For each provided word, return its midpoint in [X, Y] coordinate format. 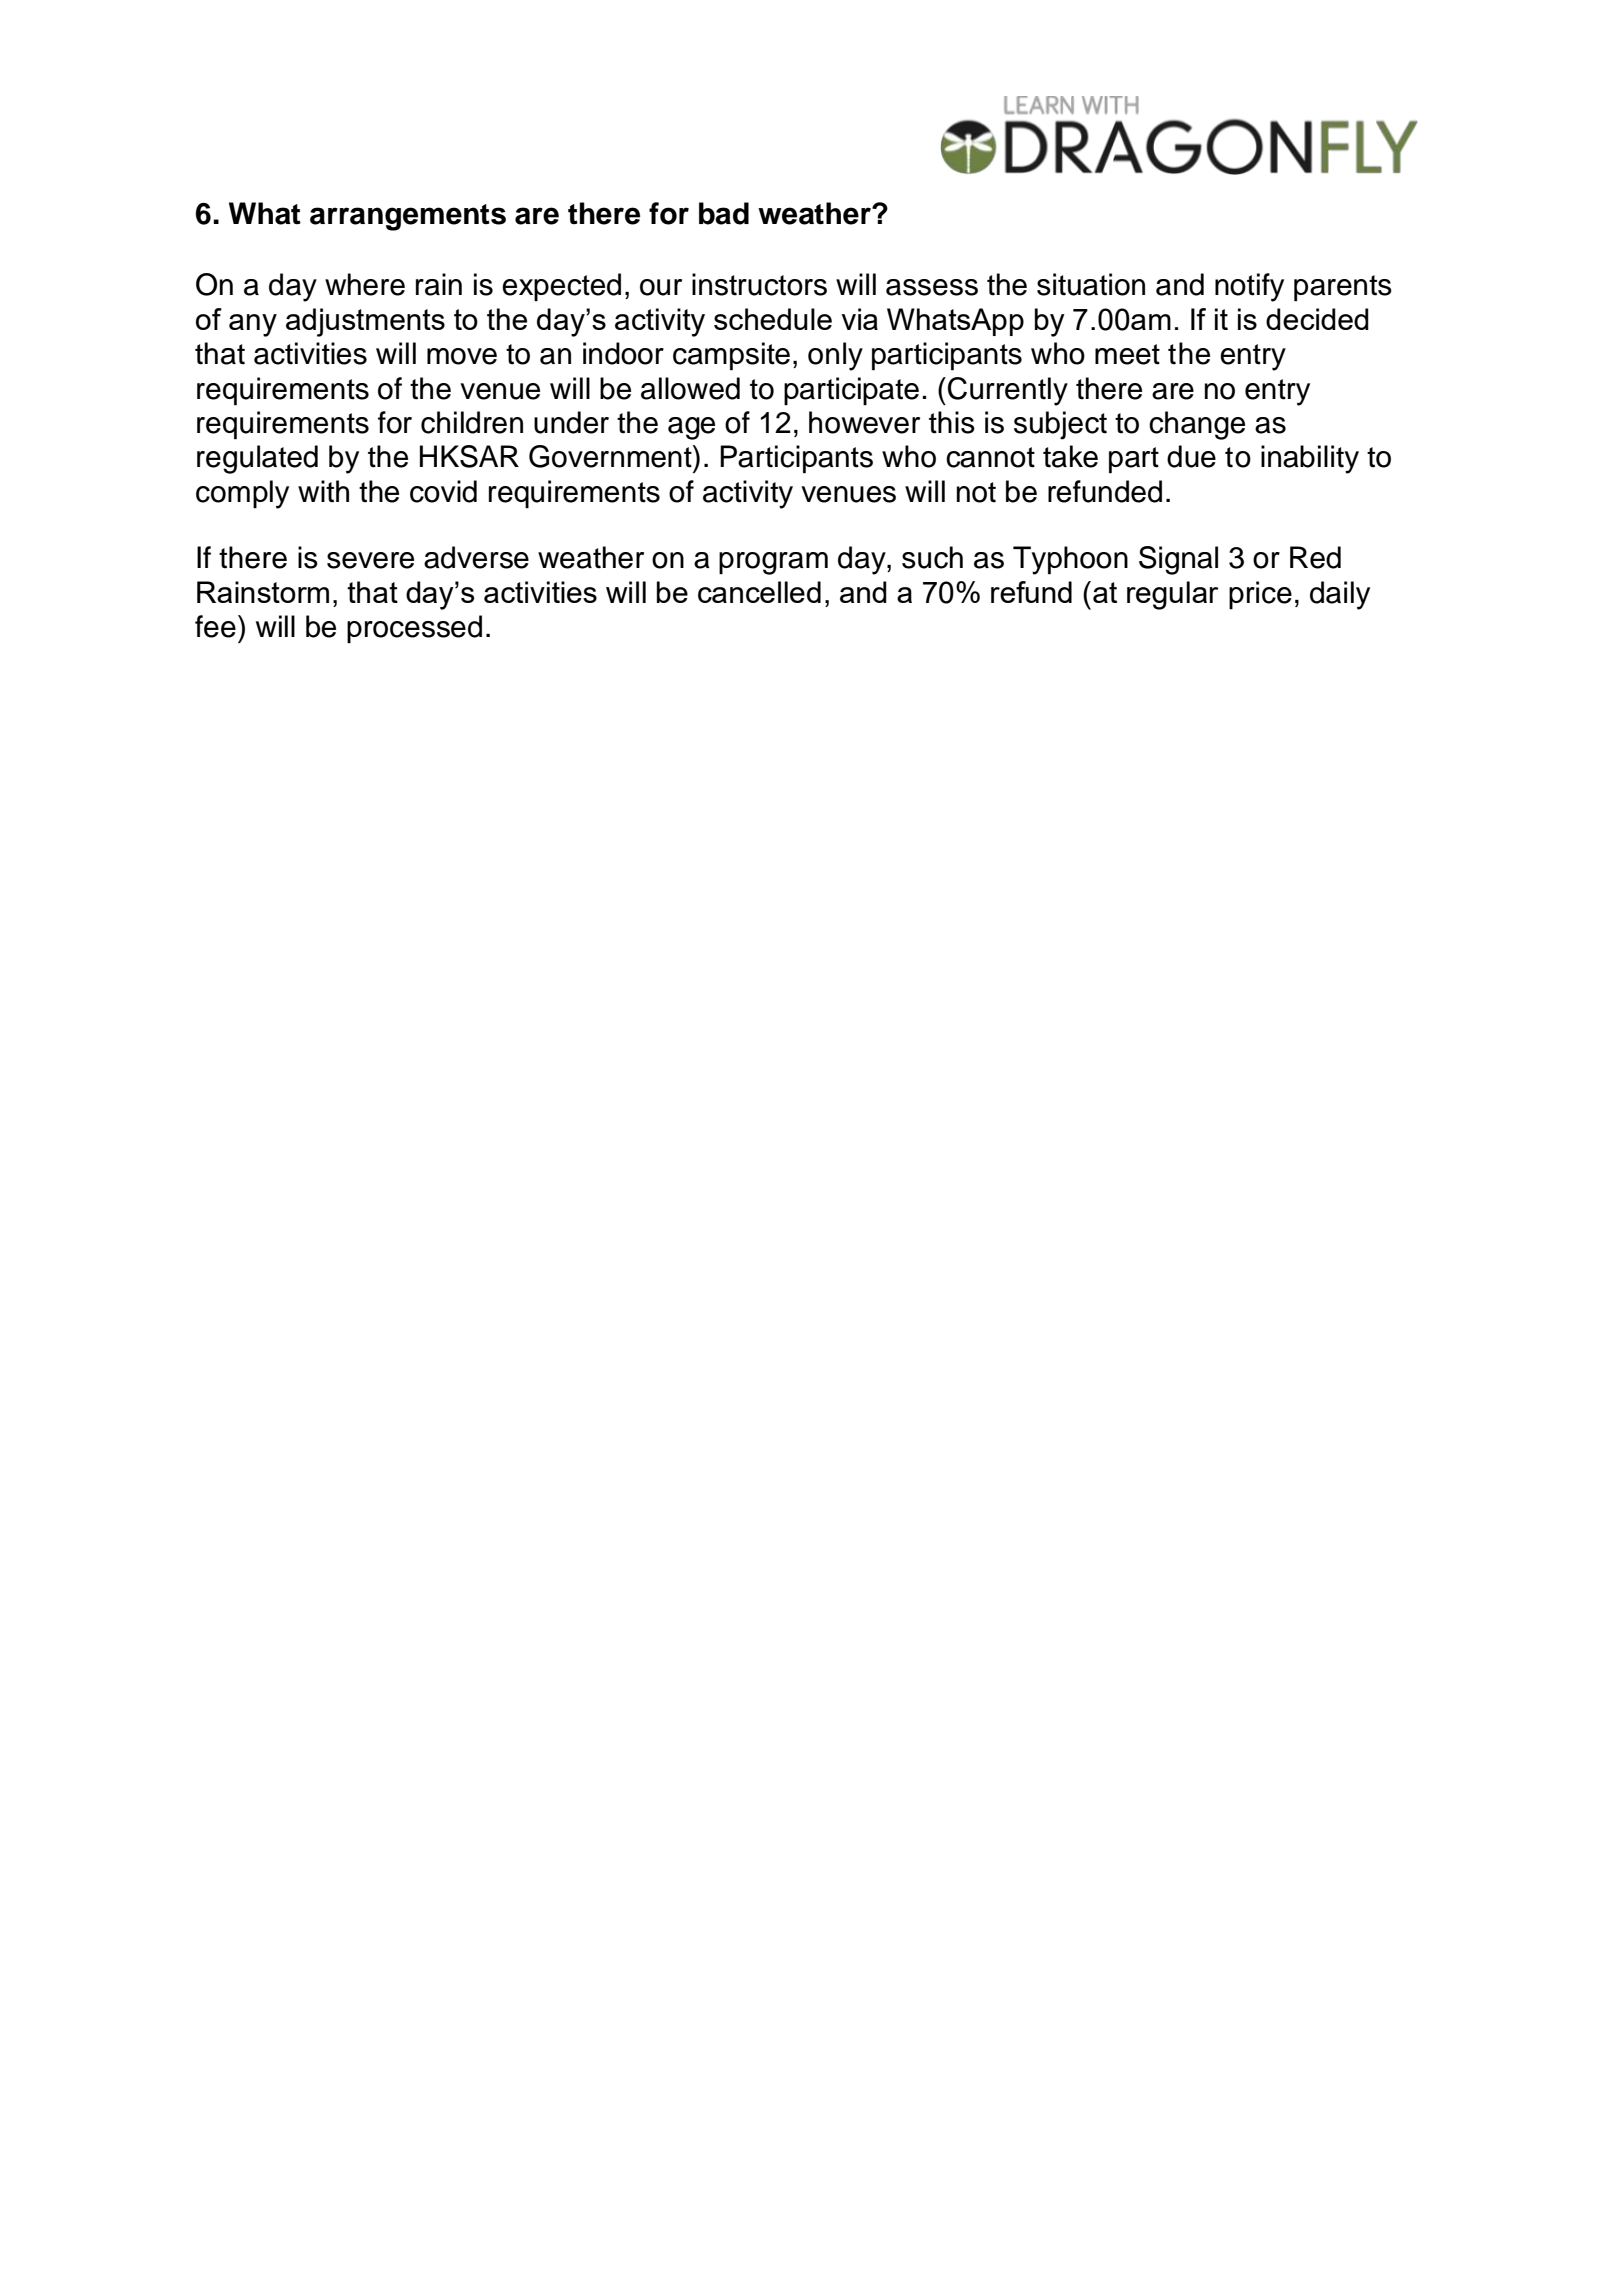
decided [1317, 319]
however [864, 422]
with [323, 491]
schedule [773, 319]
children [472, 422]
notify [1249, 287]
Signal [1178, 560]
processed [414, 629]
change [1197, 425]
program [773, 563]
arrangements [408, 217]
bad [724, 213]
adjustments [365, 322]
